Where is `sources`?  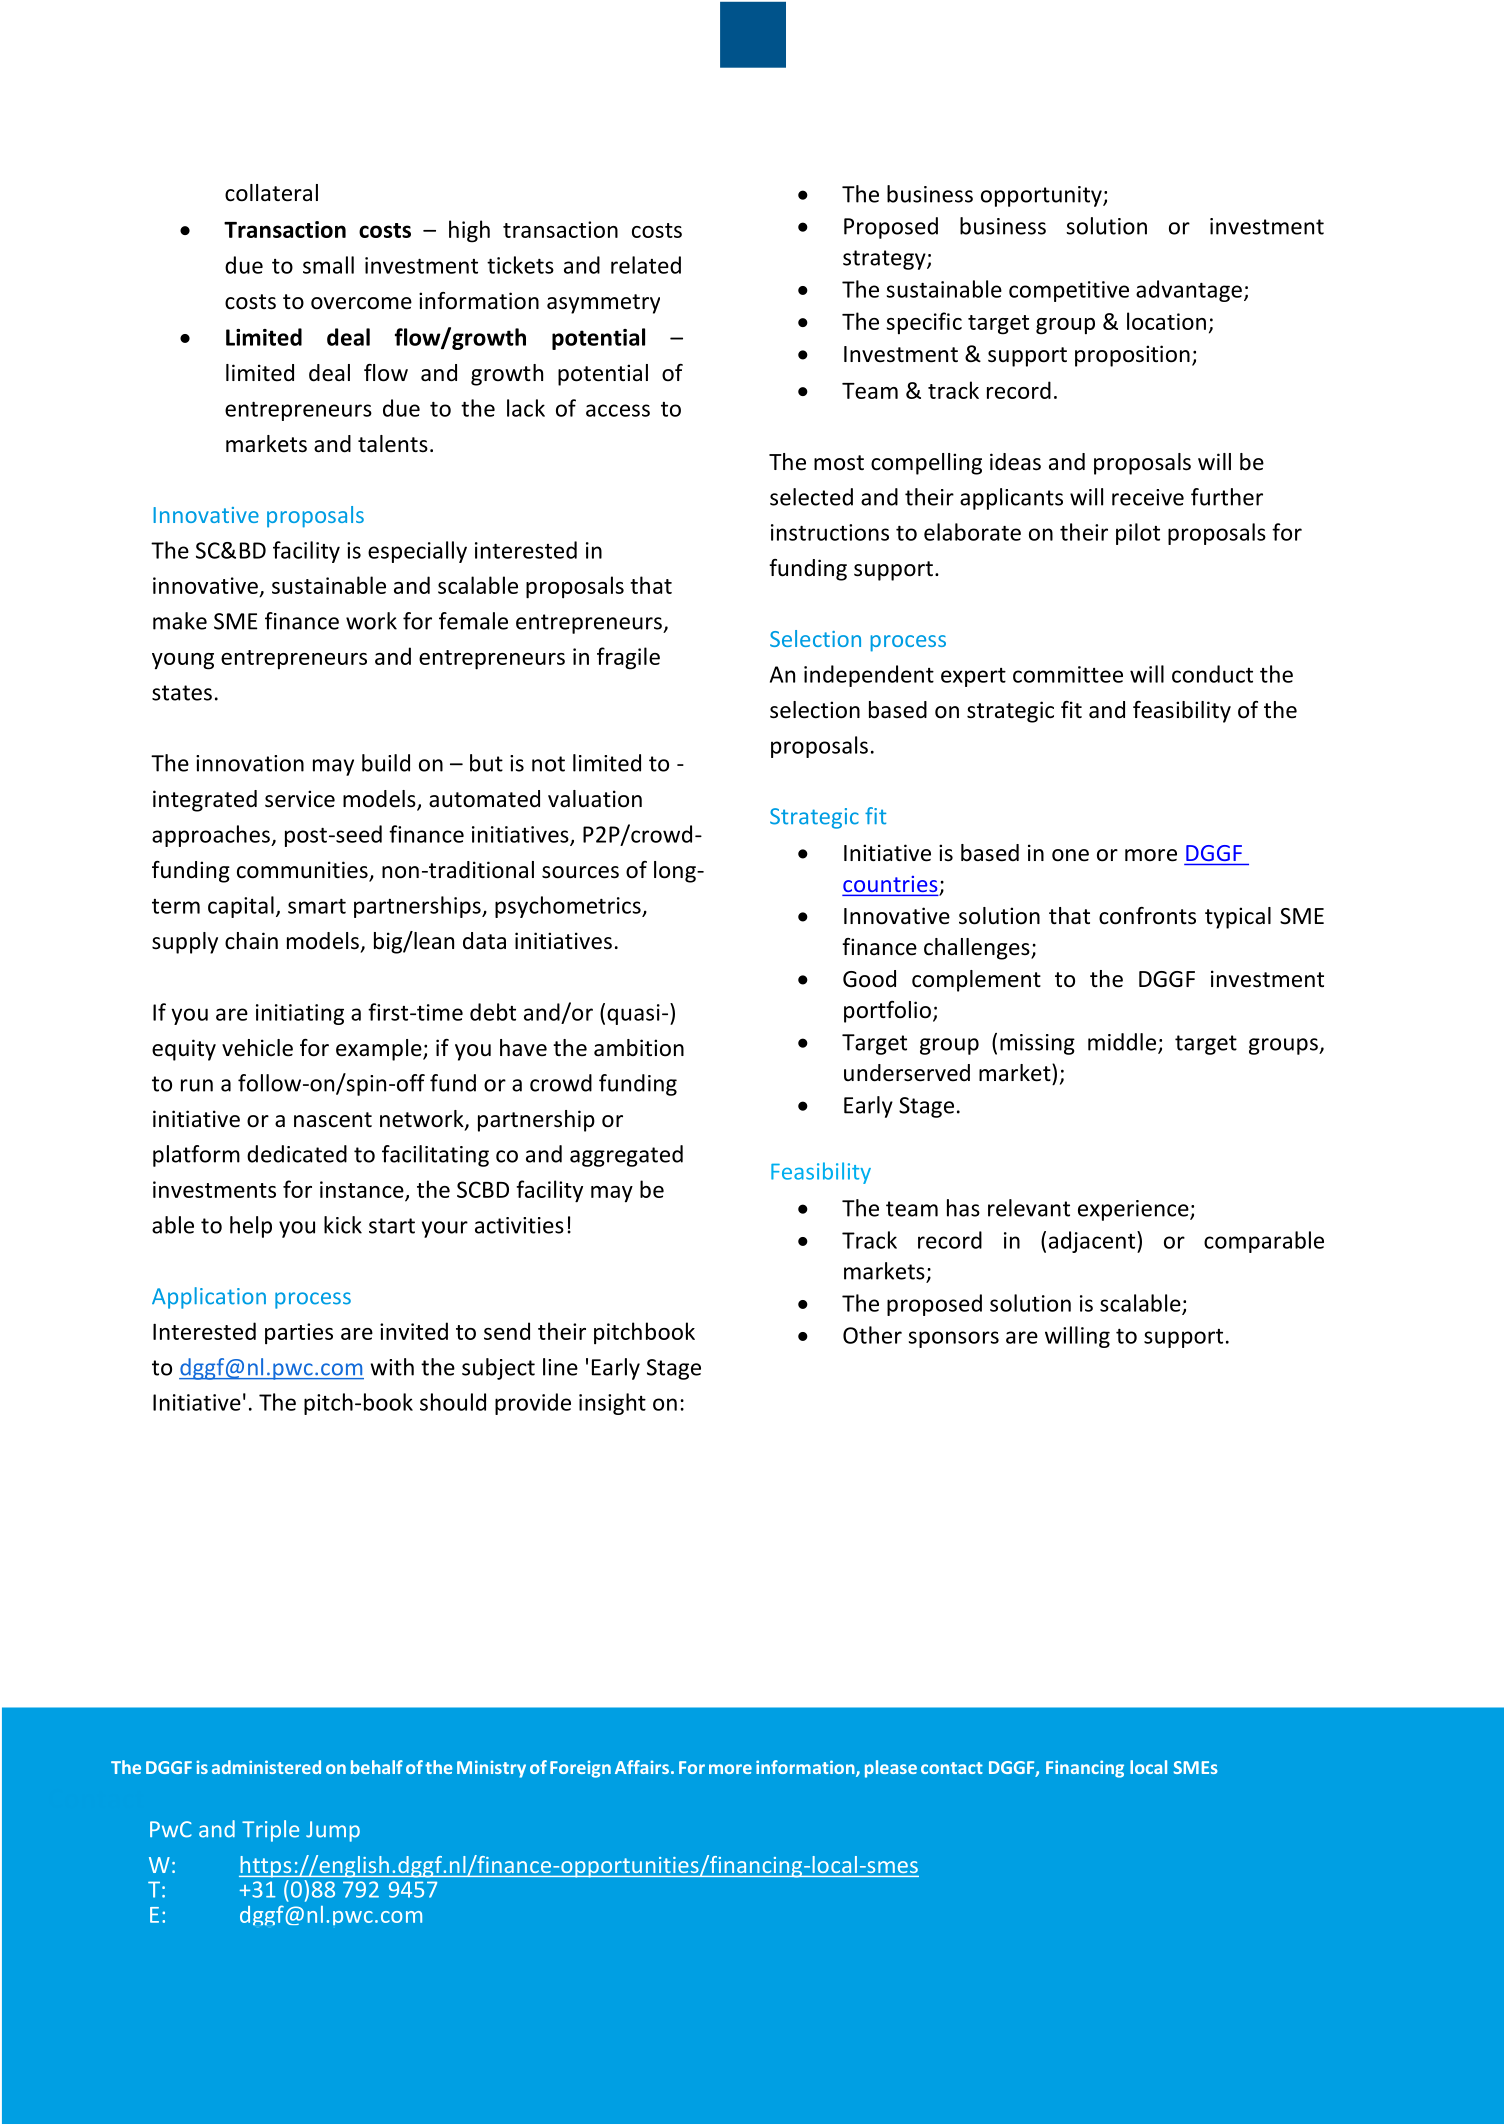
sources is located at coordinates (580, 872).
